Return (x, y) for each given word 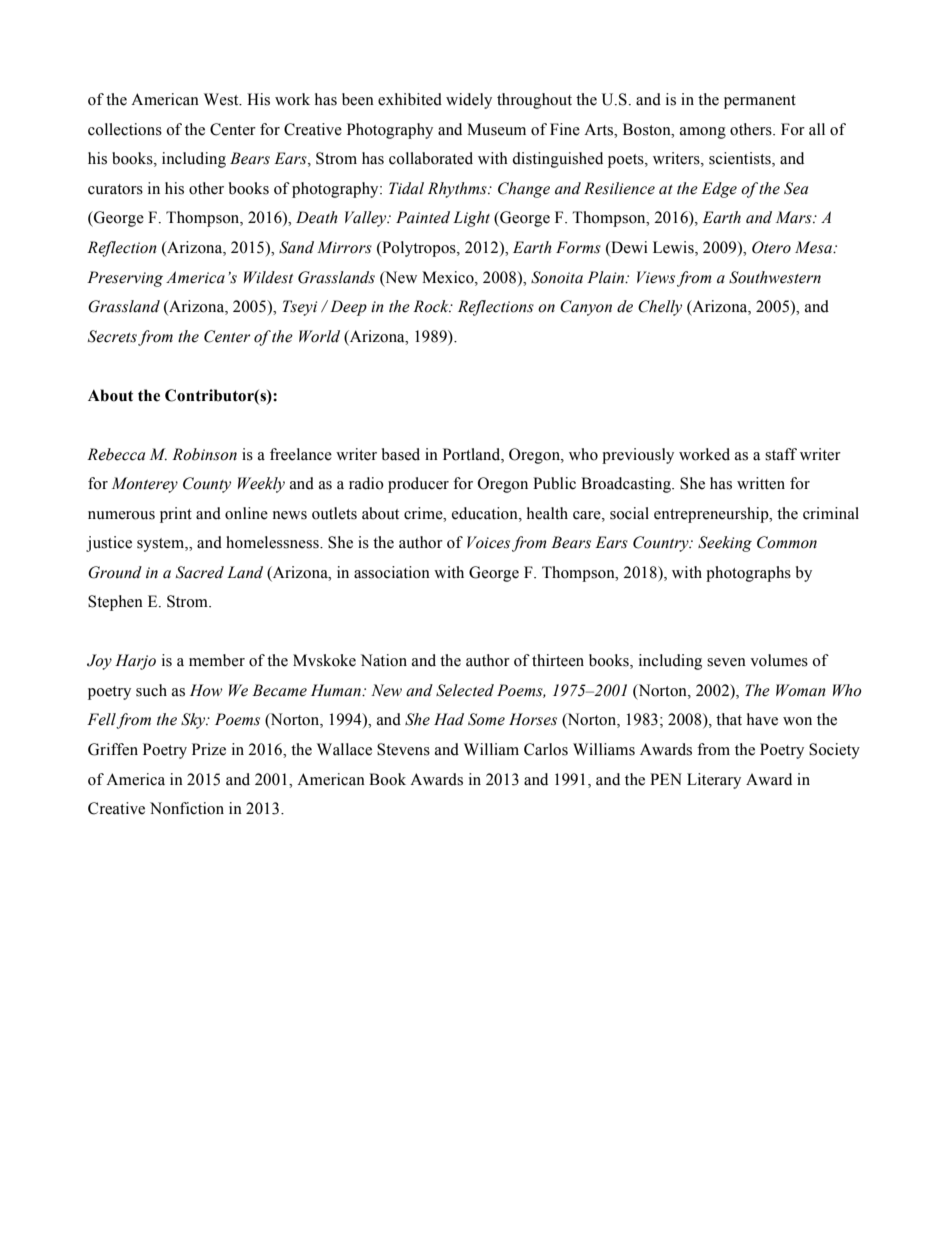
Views (656, 277)
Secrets (112, 336)
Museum (496, 129)
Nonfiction (187, 808)
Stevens (403, 749)
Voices (488, 542)
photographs (748, 574)
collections (125, 129)
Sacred (200, 572)
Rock (432, 306)
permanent (760, 102)
